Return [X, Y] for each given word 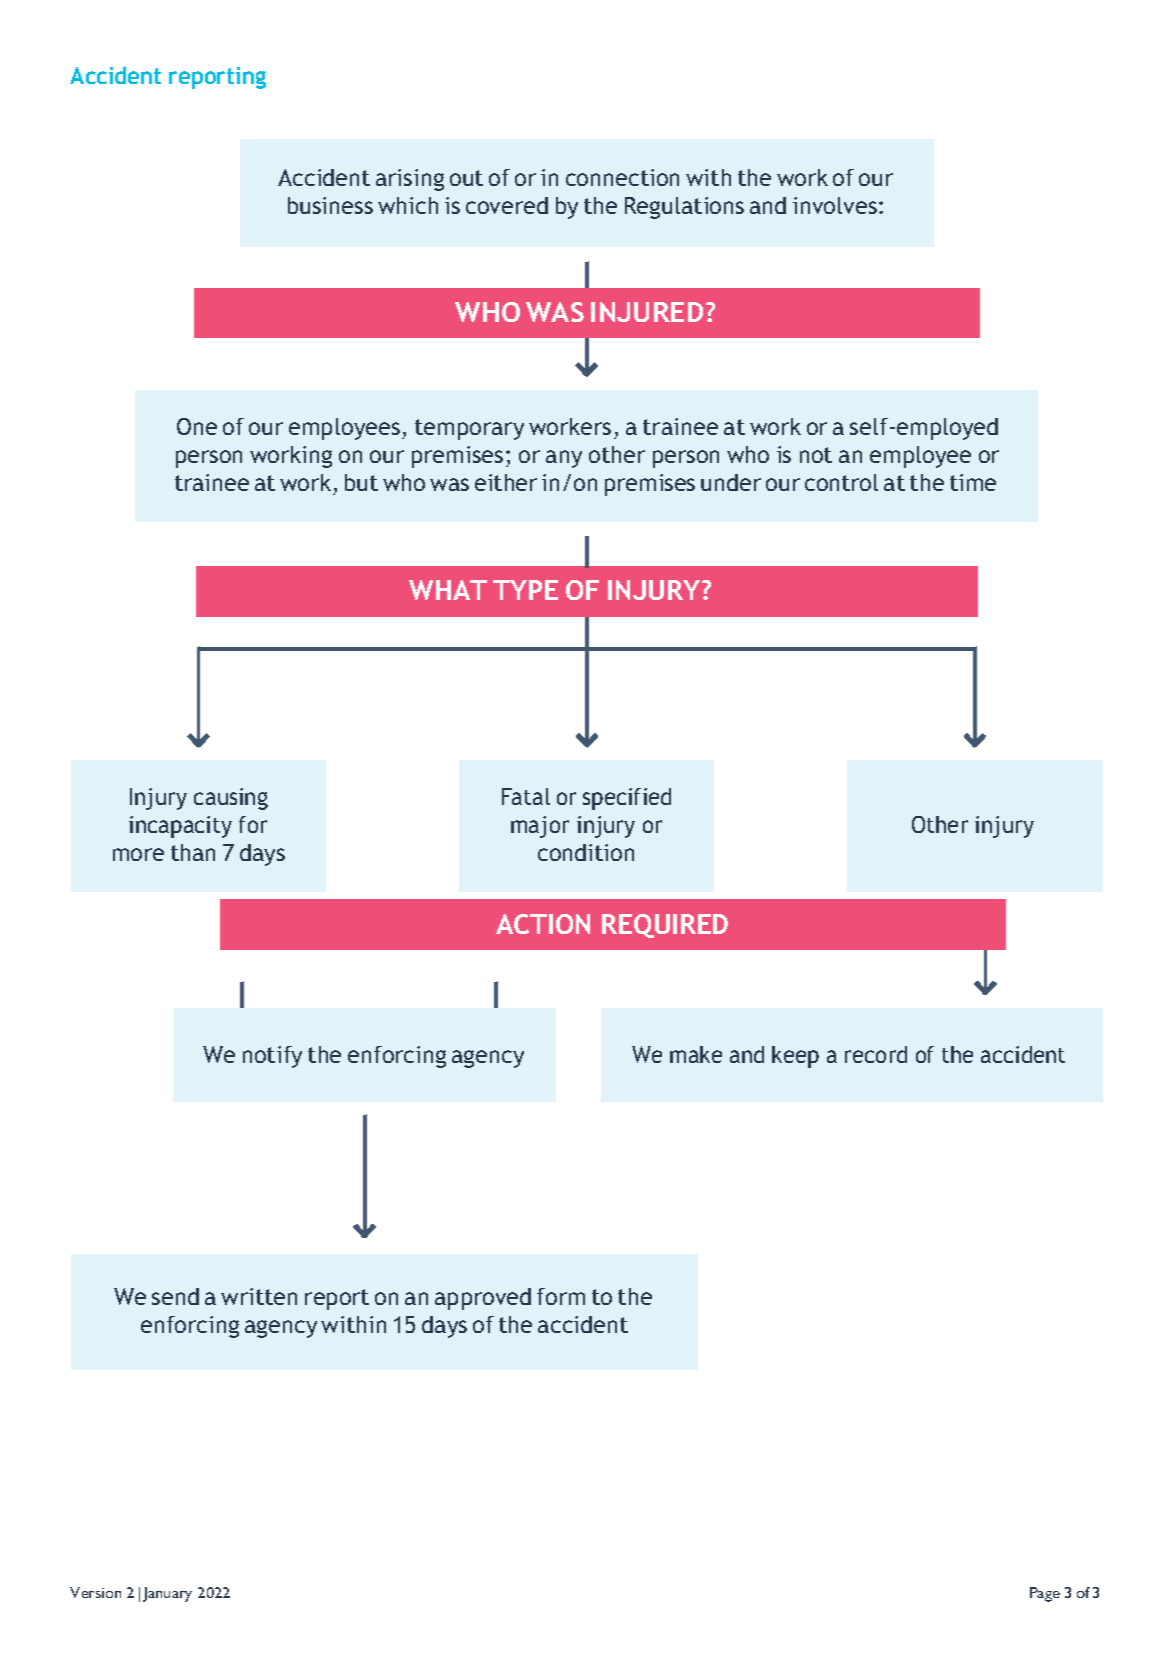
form [561, 1296]
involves [835, 205]
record [876, 1054]
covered [507, 205]
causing [231, 799]
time [973, 482]
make [696, 1054]
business [330, 205]
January [167, 1594]
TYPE [525, 590]
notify [272, 1057]
